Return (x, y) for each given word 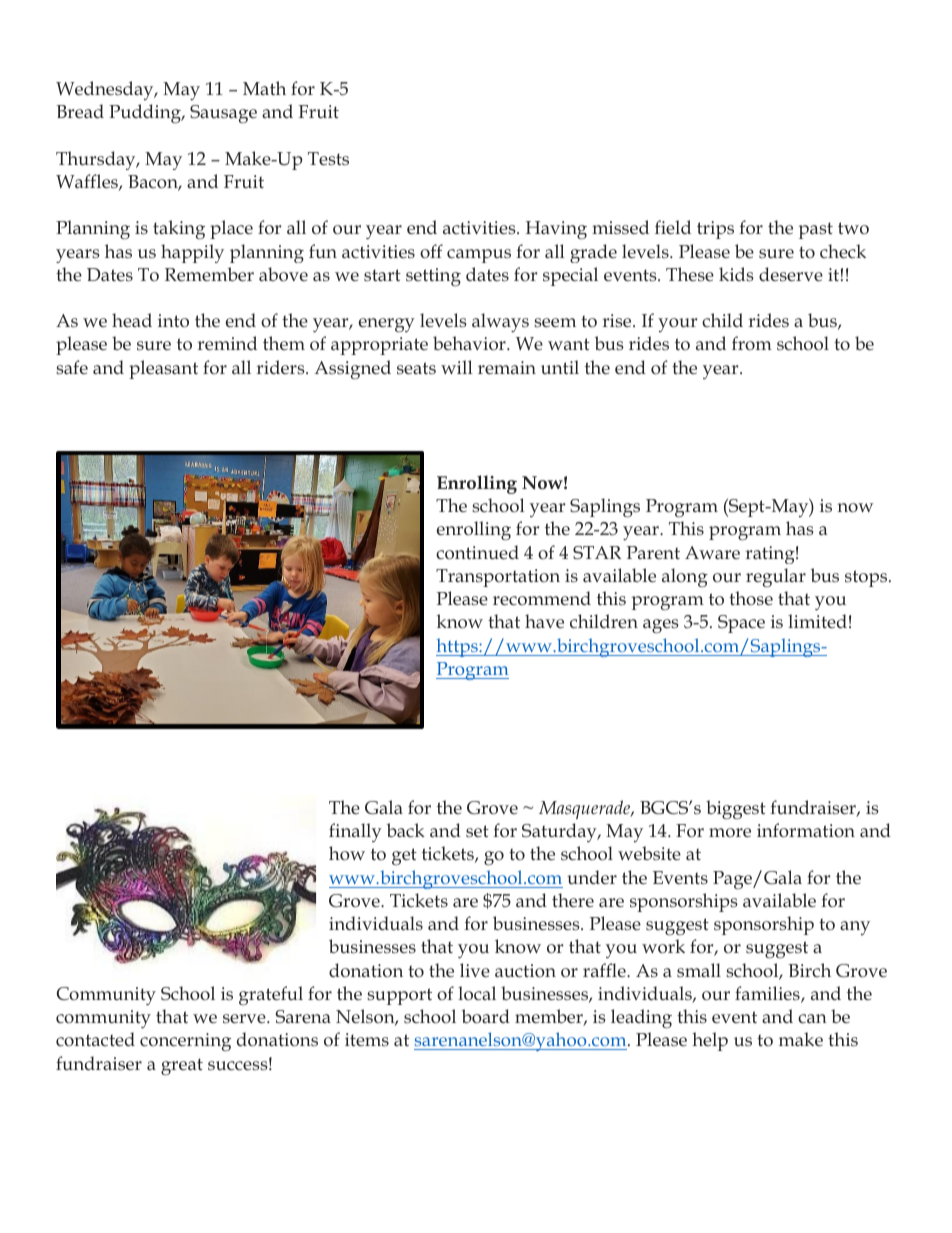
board (486, 1016)
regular (776, 578)
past (816, 230)
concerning (185, 1042)
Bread (80, 111)
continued (477, 552)
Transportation (498, 578)
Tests (328, 159)
